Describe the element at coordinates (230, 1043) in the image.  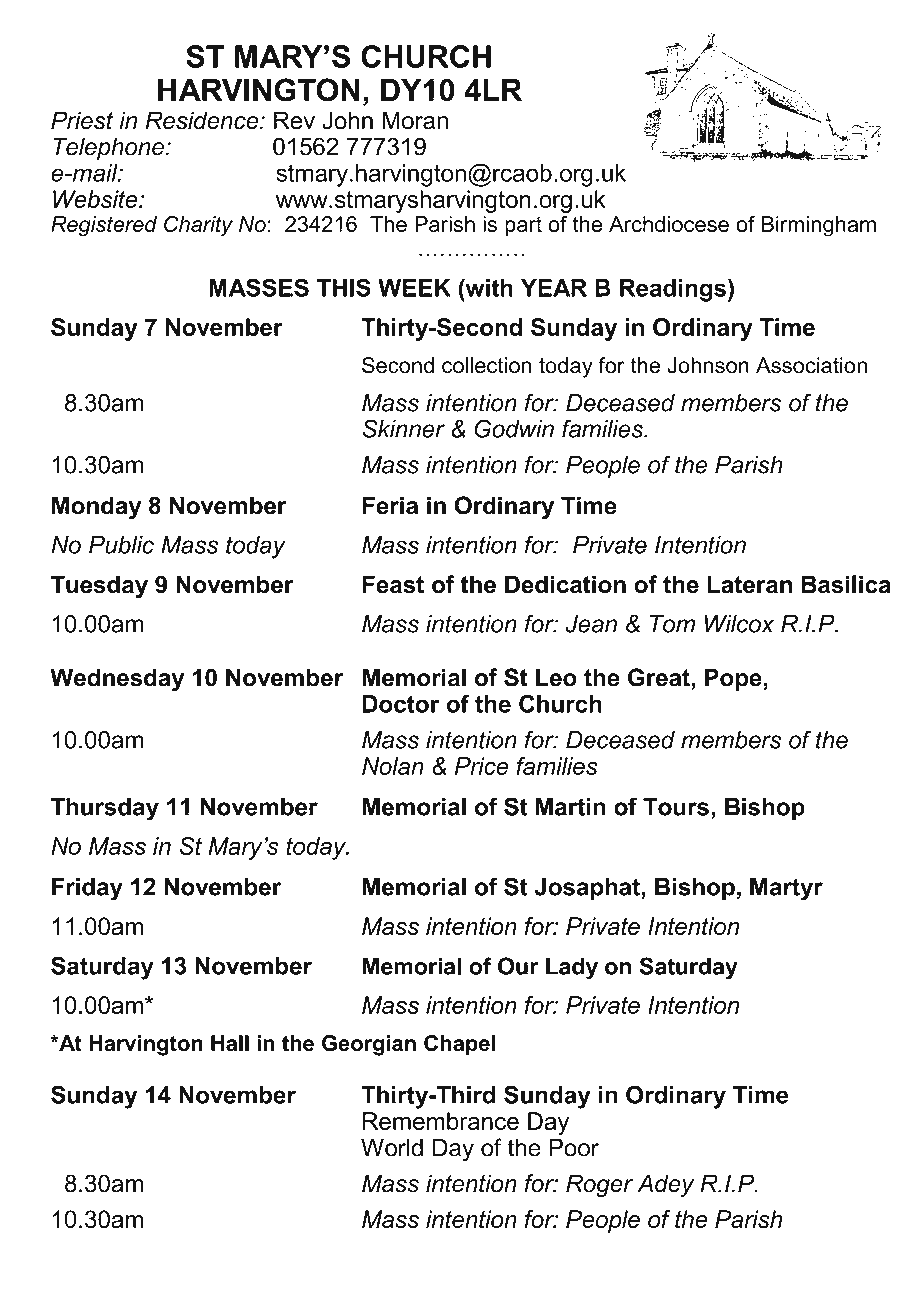
I see `Hall` at that location.
